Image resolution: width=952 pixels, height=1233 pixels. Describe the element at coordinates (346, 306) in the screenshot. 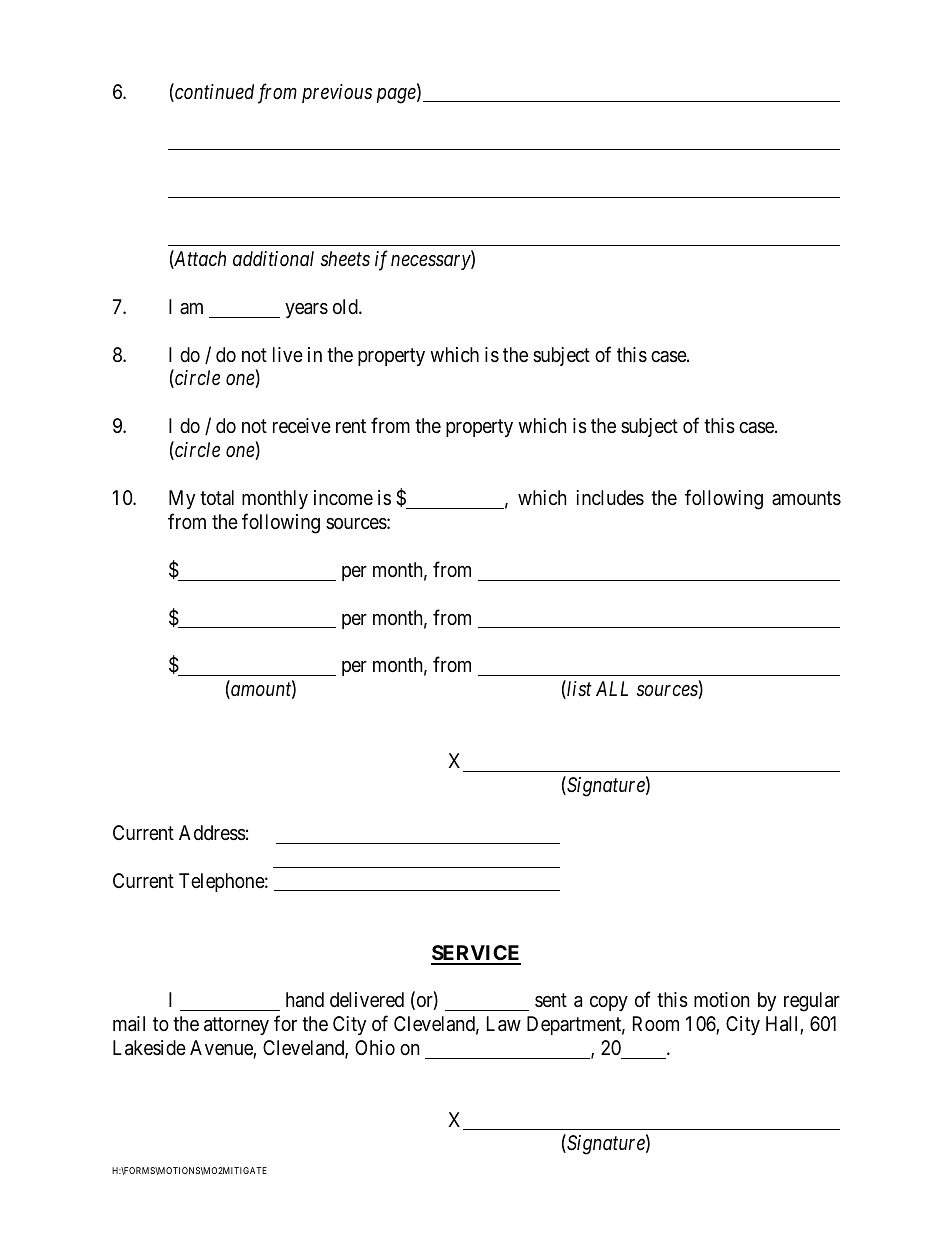

I see `old` at that location.
